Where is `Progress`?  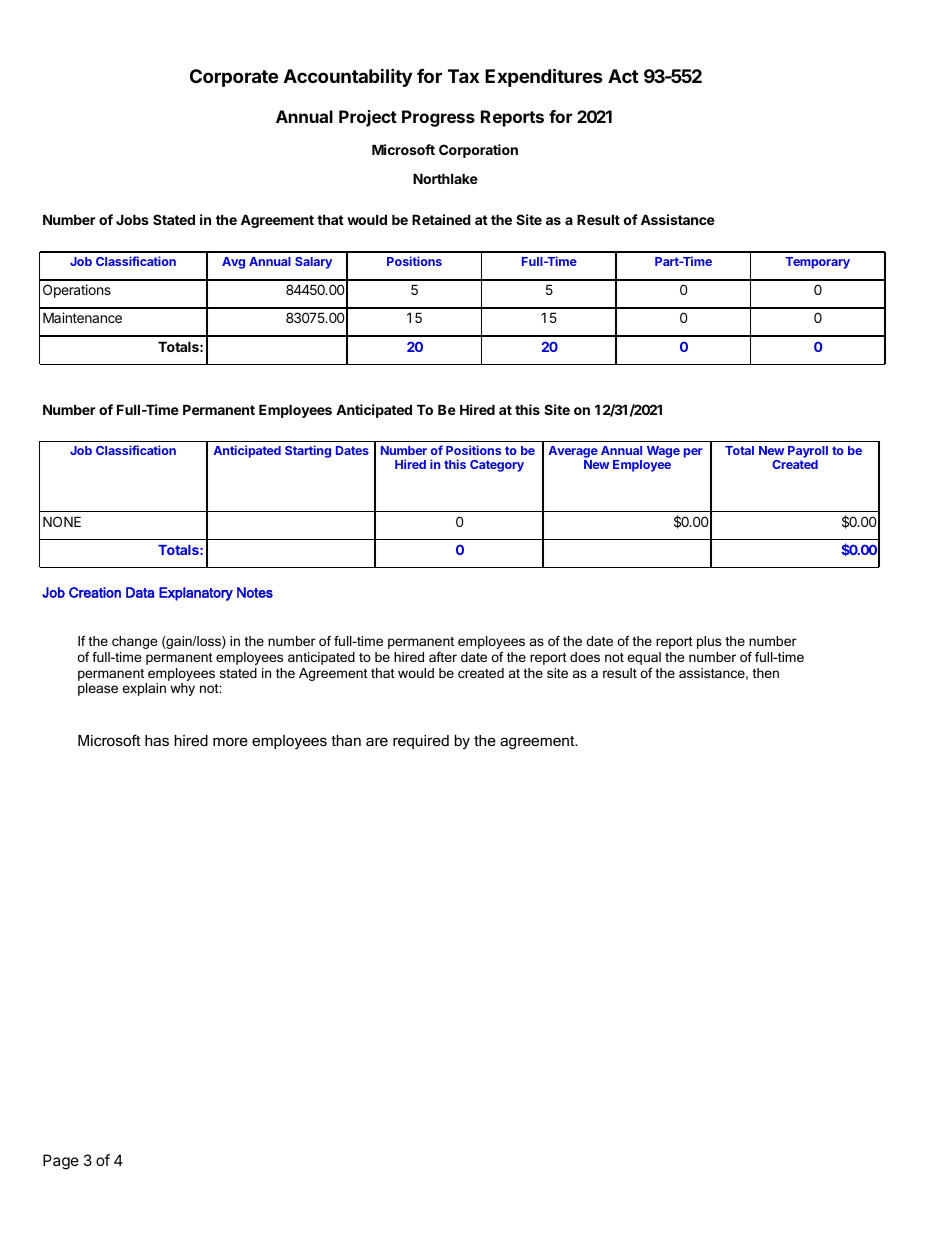 Progress is located at coordinates (438, 118).
